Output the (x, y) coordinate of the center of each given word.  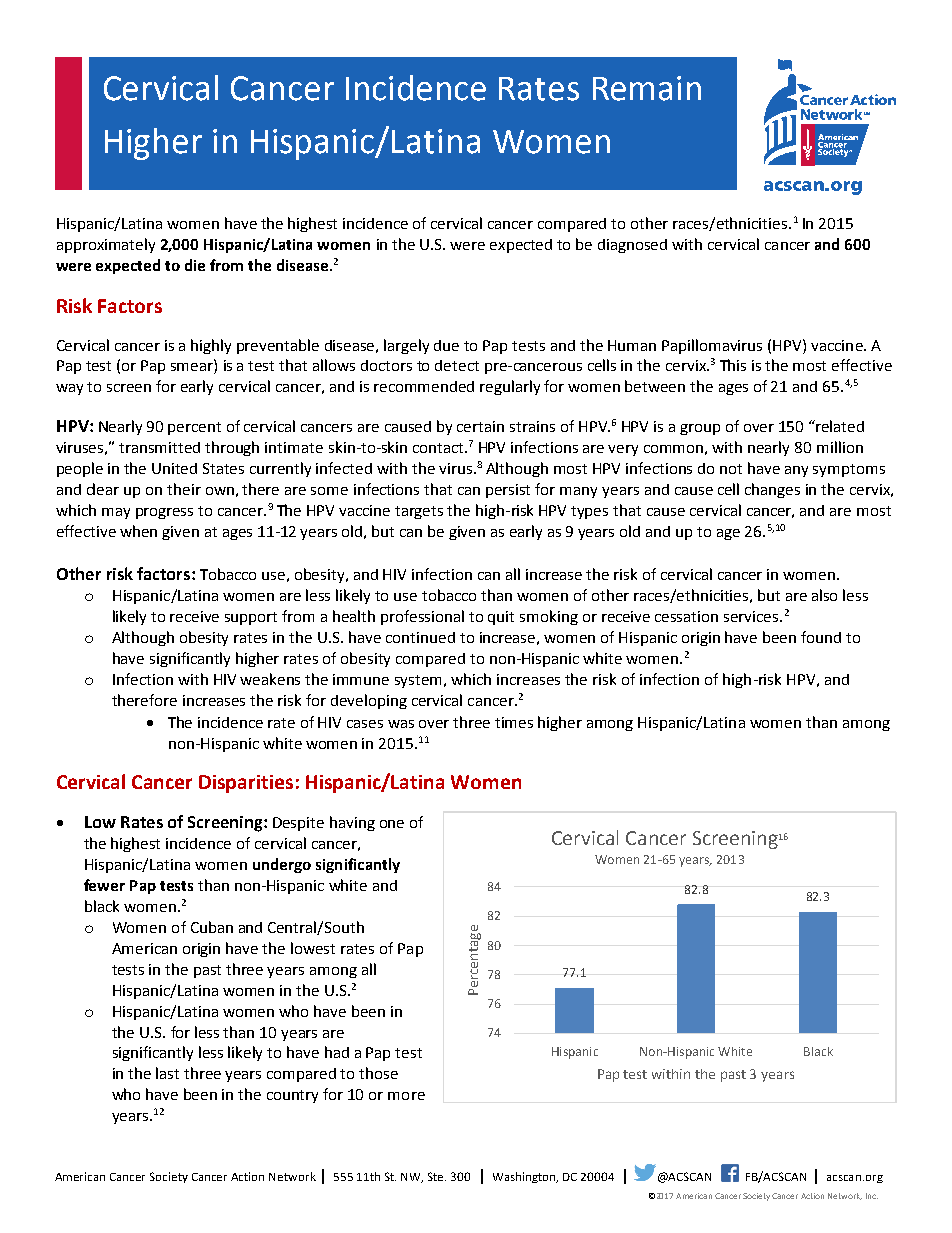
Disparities (246, 784)
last (167, 1073)
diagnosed (632, 246)
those (378, 1073)
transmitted (159, 447)
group (700, 429)
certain (480, 426)
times (514, 722)
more (406, 1096)
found (821, 637)
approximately (106, 245)
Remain (647, 88)
